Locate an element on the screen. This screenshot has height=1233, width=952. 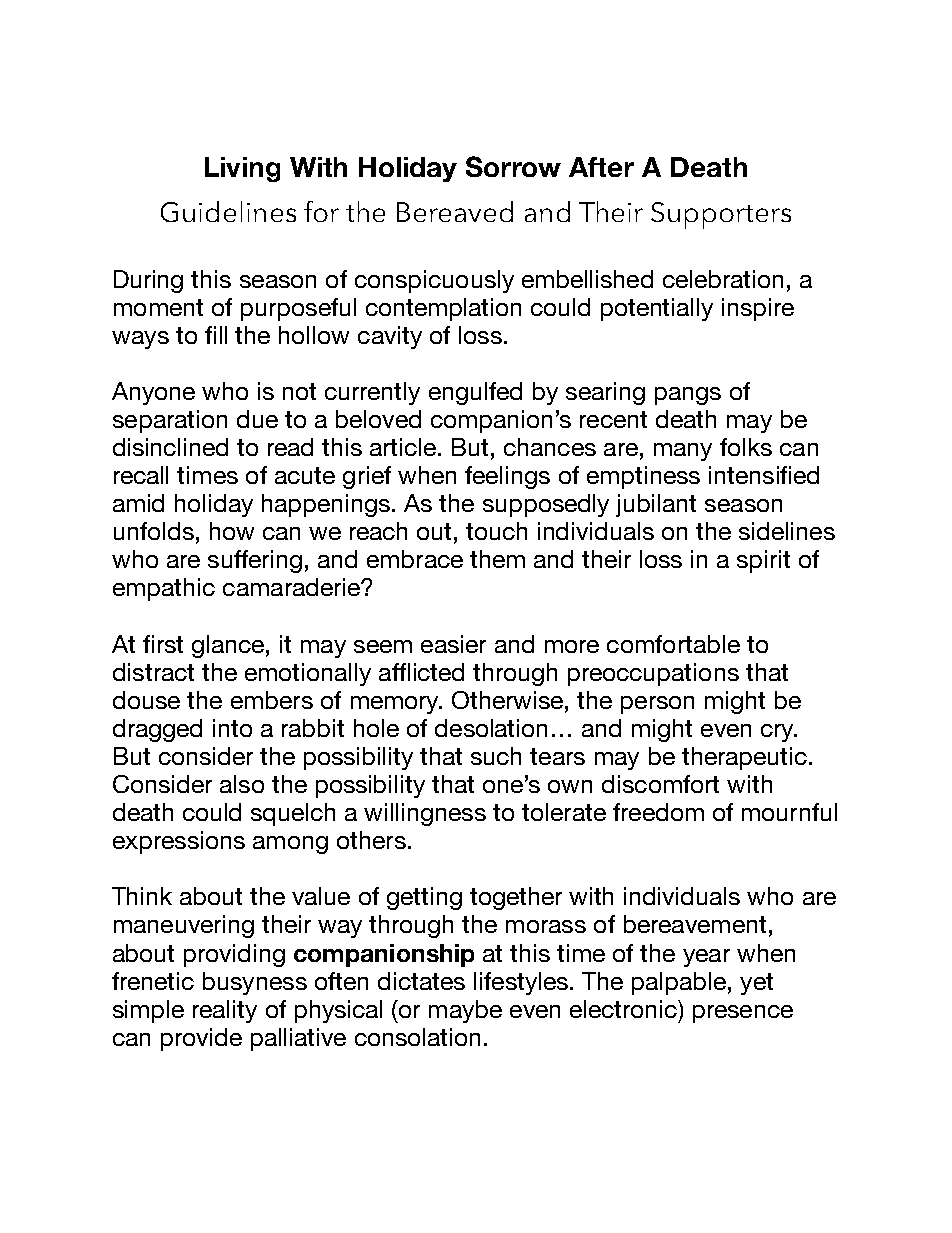
therapeutic is located at coordinates (744, 758).
